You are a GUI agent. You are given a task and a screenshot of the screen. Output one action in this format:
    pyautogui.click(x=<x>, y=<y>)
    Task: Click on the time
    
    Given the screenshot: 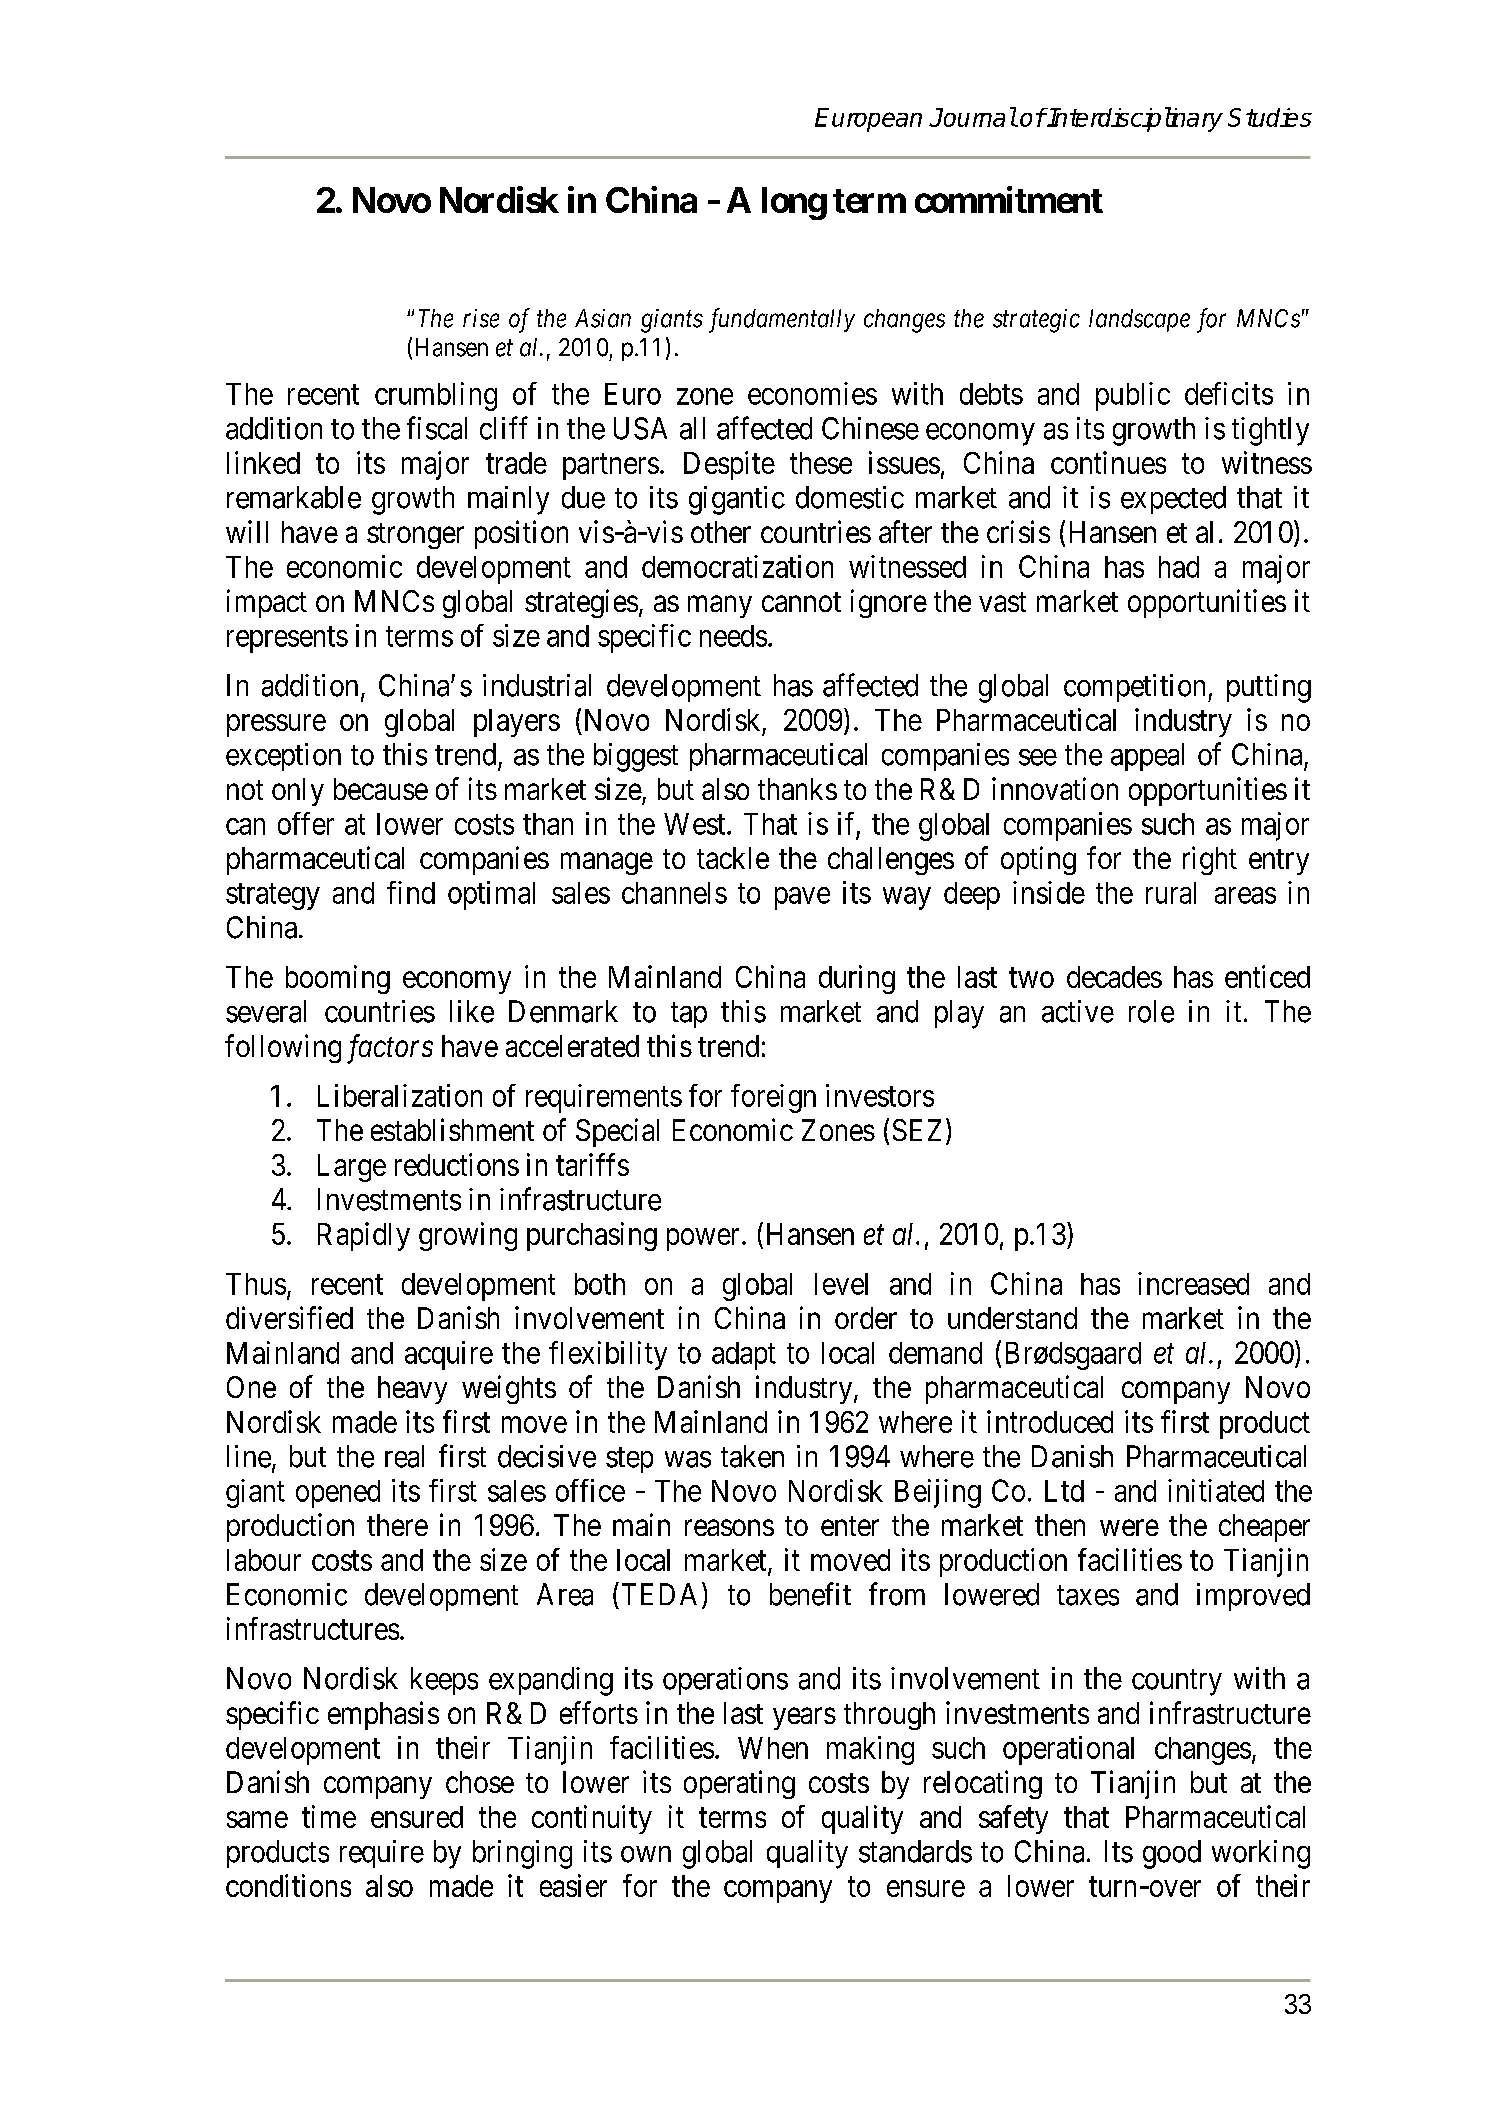 What is the action you would take?
    pyautogui.click(x=329, y=1816)
